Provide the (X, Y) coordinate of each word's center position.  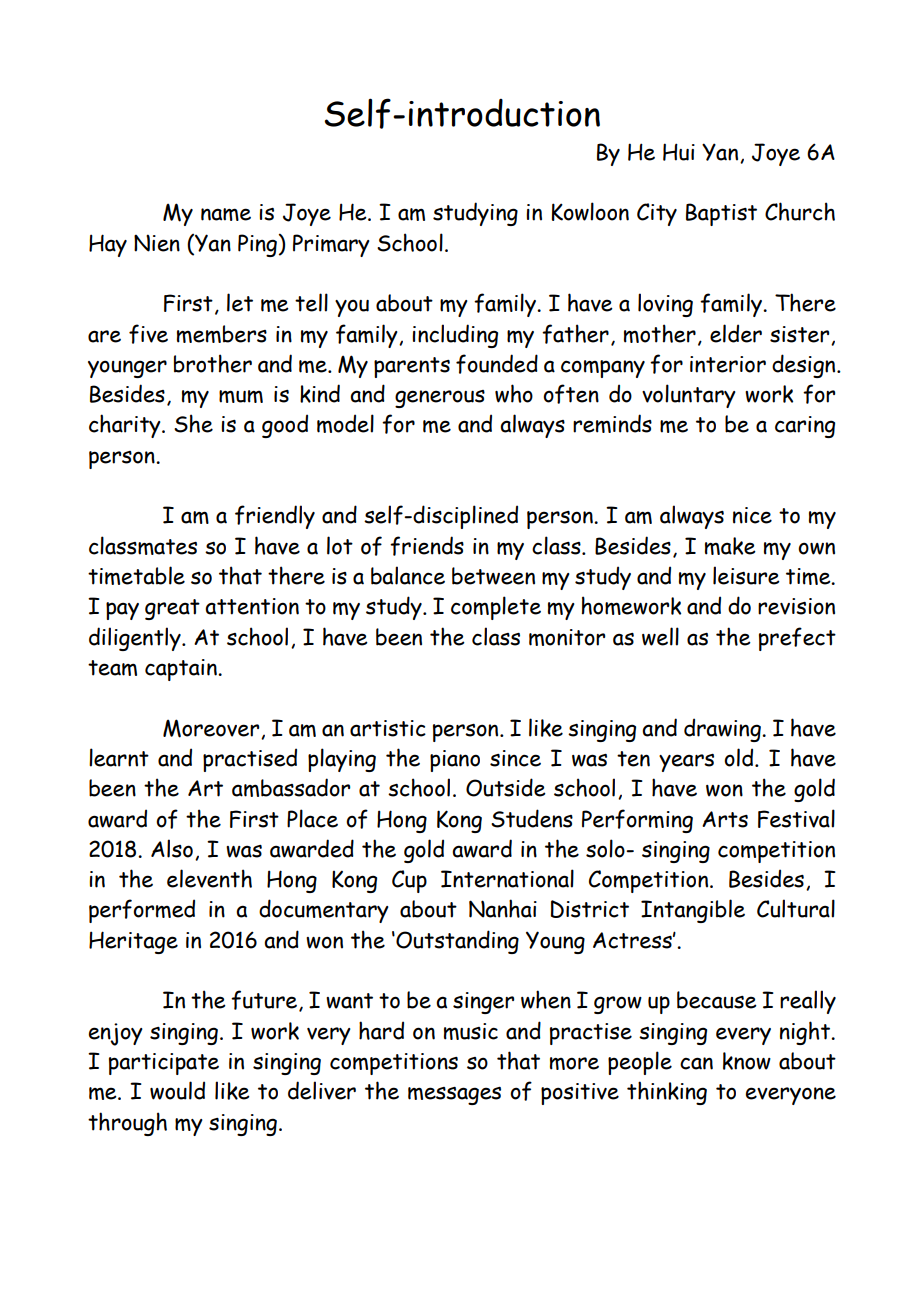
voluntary (689, 396)
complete (496, 608)
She (193, 423)
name (226, 214)
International (507, 878)
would (177, 1090)
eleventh (209, 878)
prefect (797, 639)
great (172, 609)
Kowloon (590, 211)
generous (440, 399)
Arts (725, 819)
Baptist (721, 214)
